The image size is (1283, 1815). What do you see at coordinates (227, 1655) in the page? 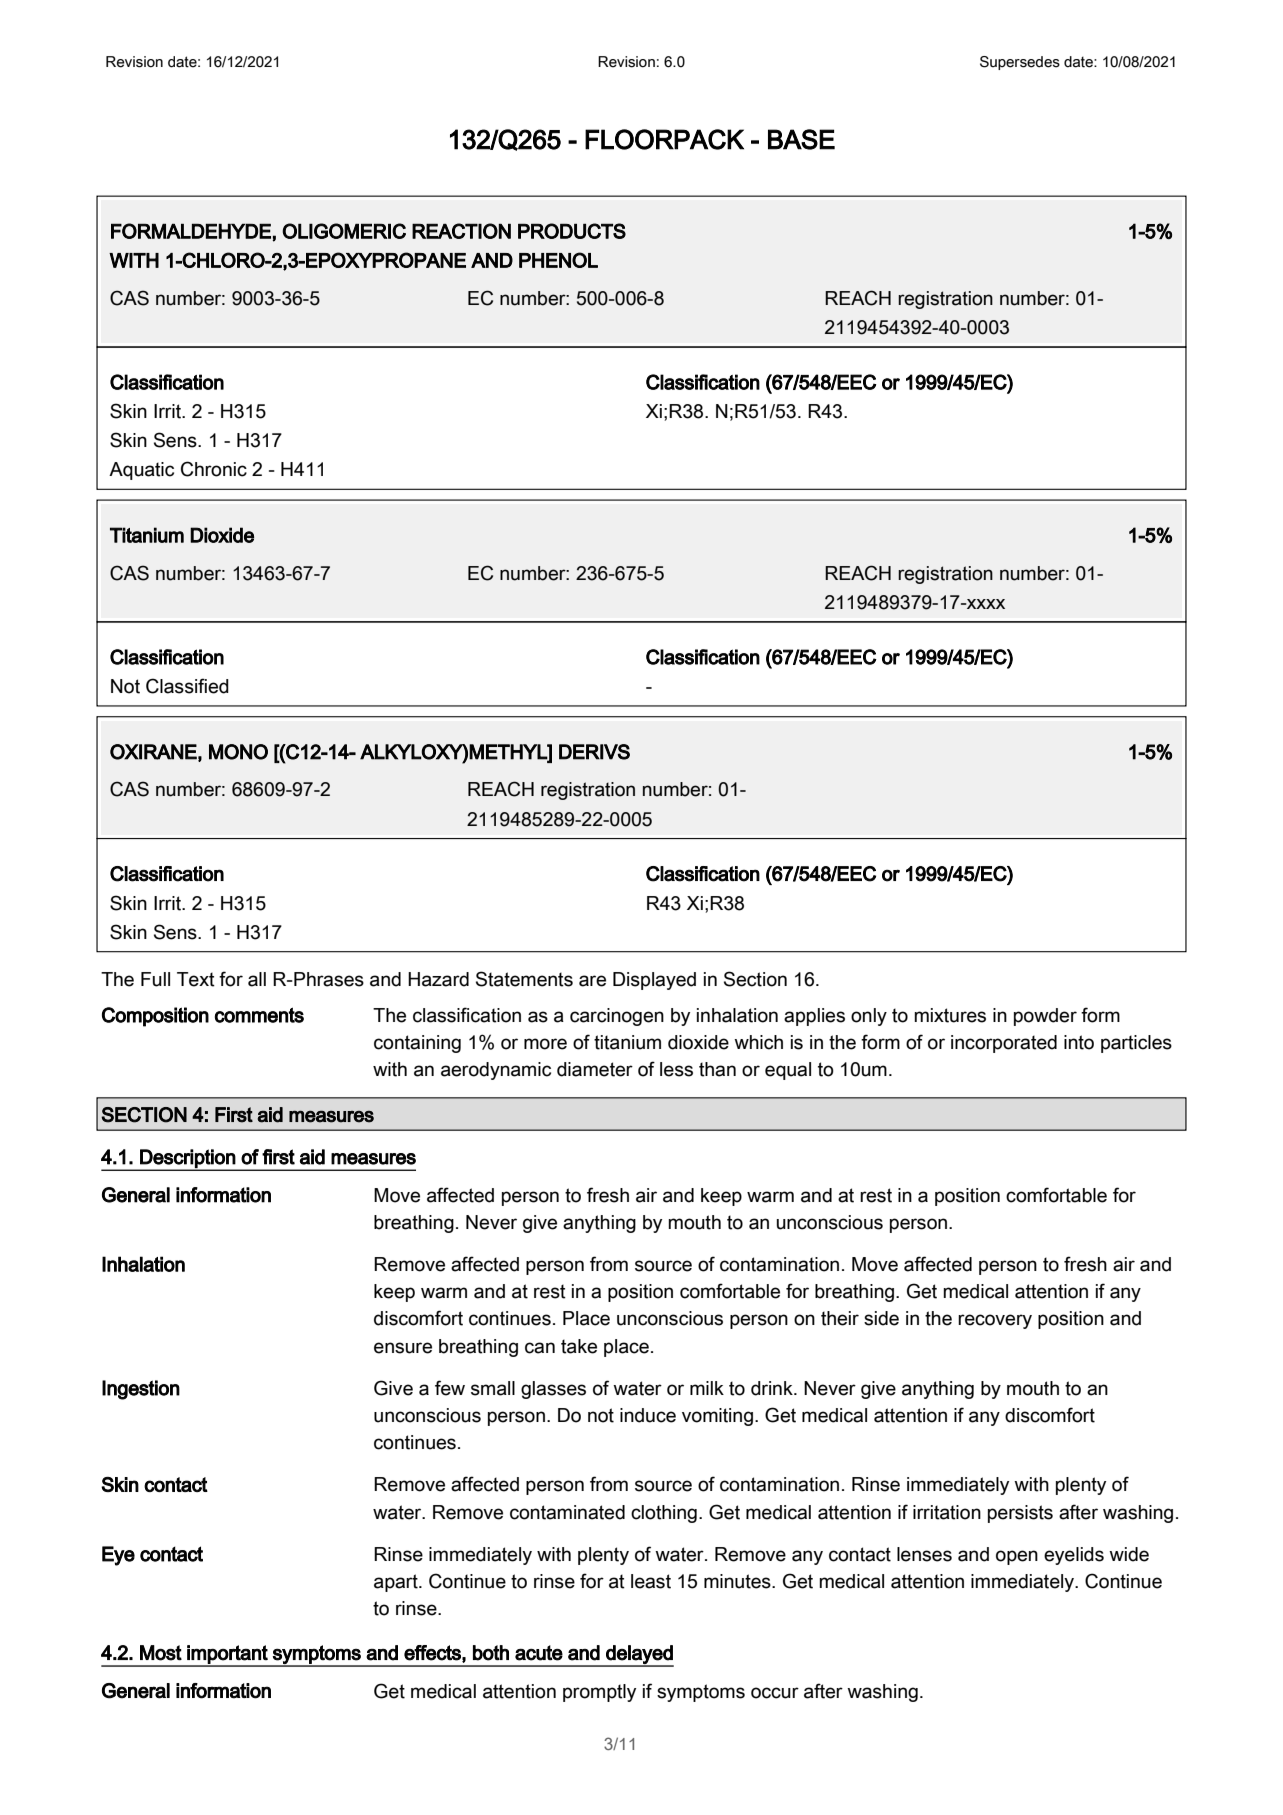
I see `important` at bounding box center [227, 1655].
